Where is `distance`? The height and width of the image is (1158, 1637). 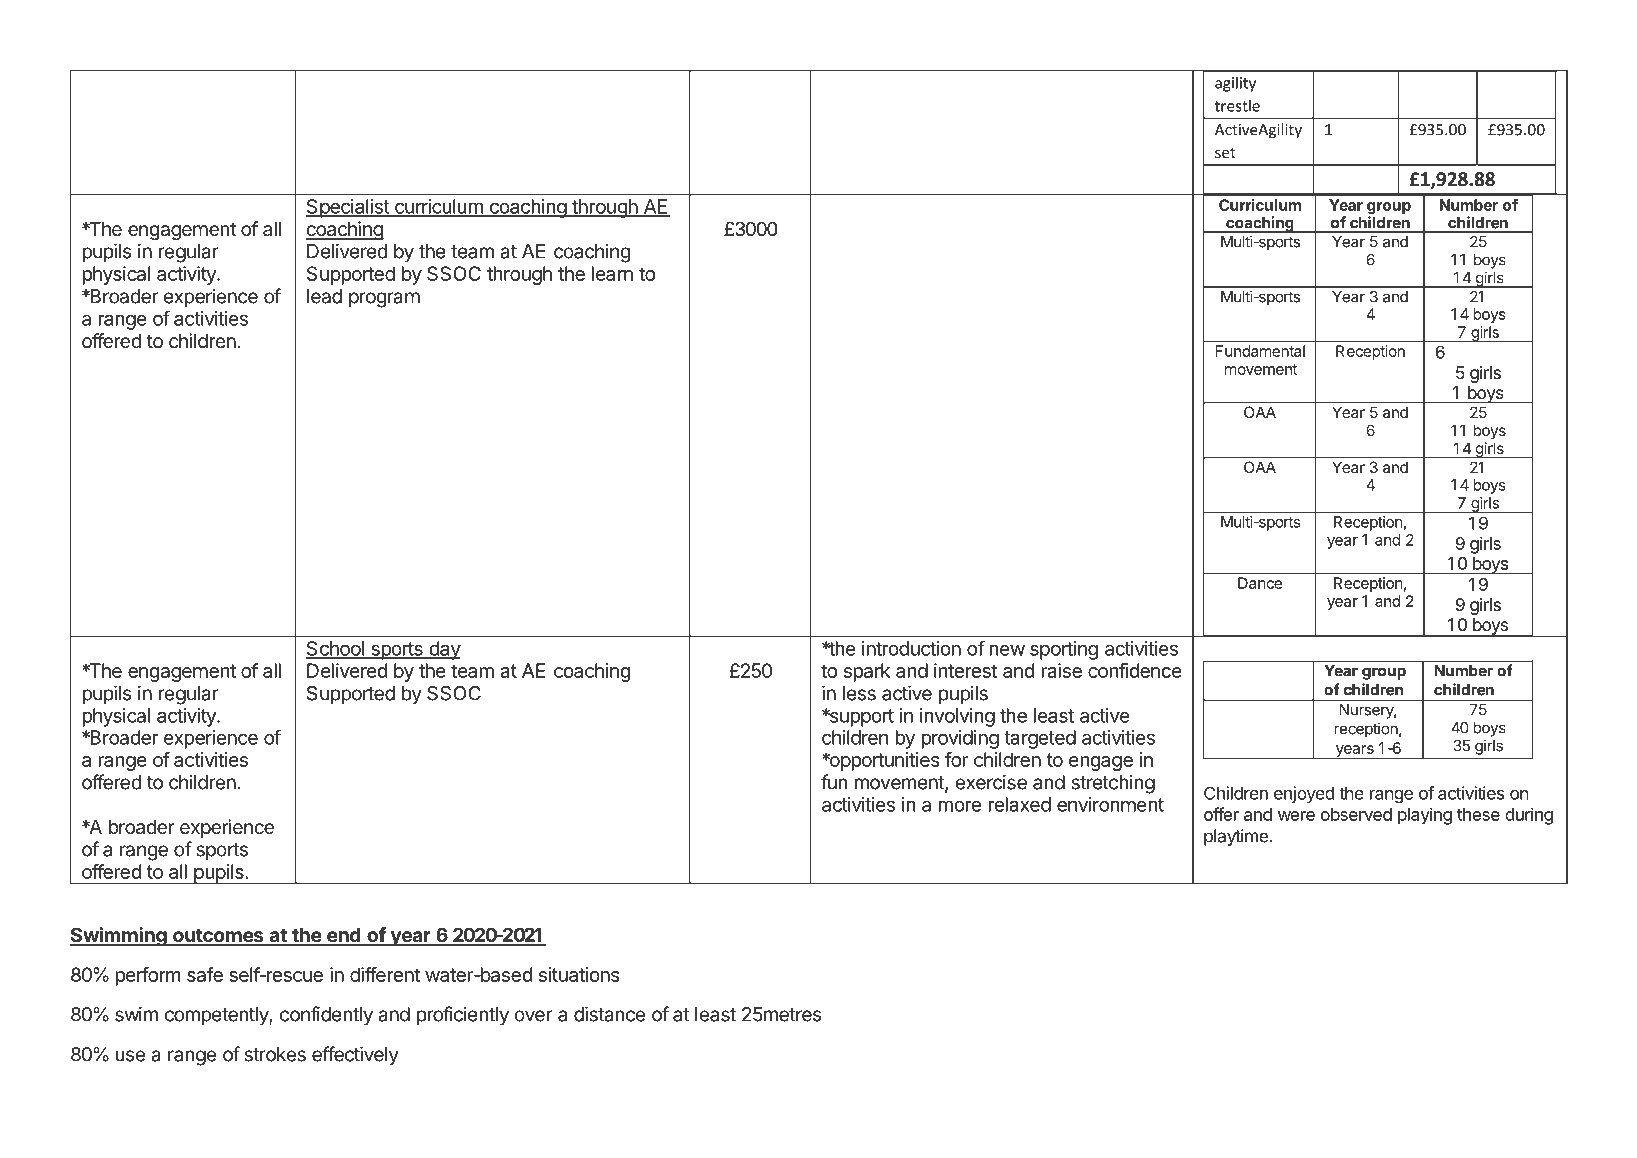
distance is located at coordinates (609, 1014).
